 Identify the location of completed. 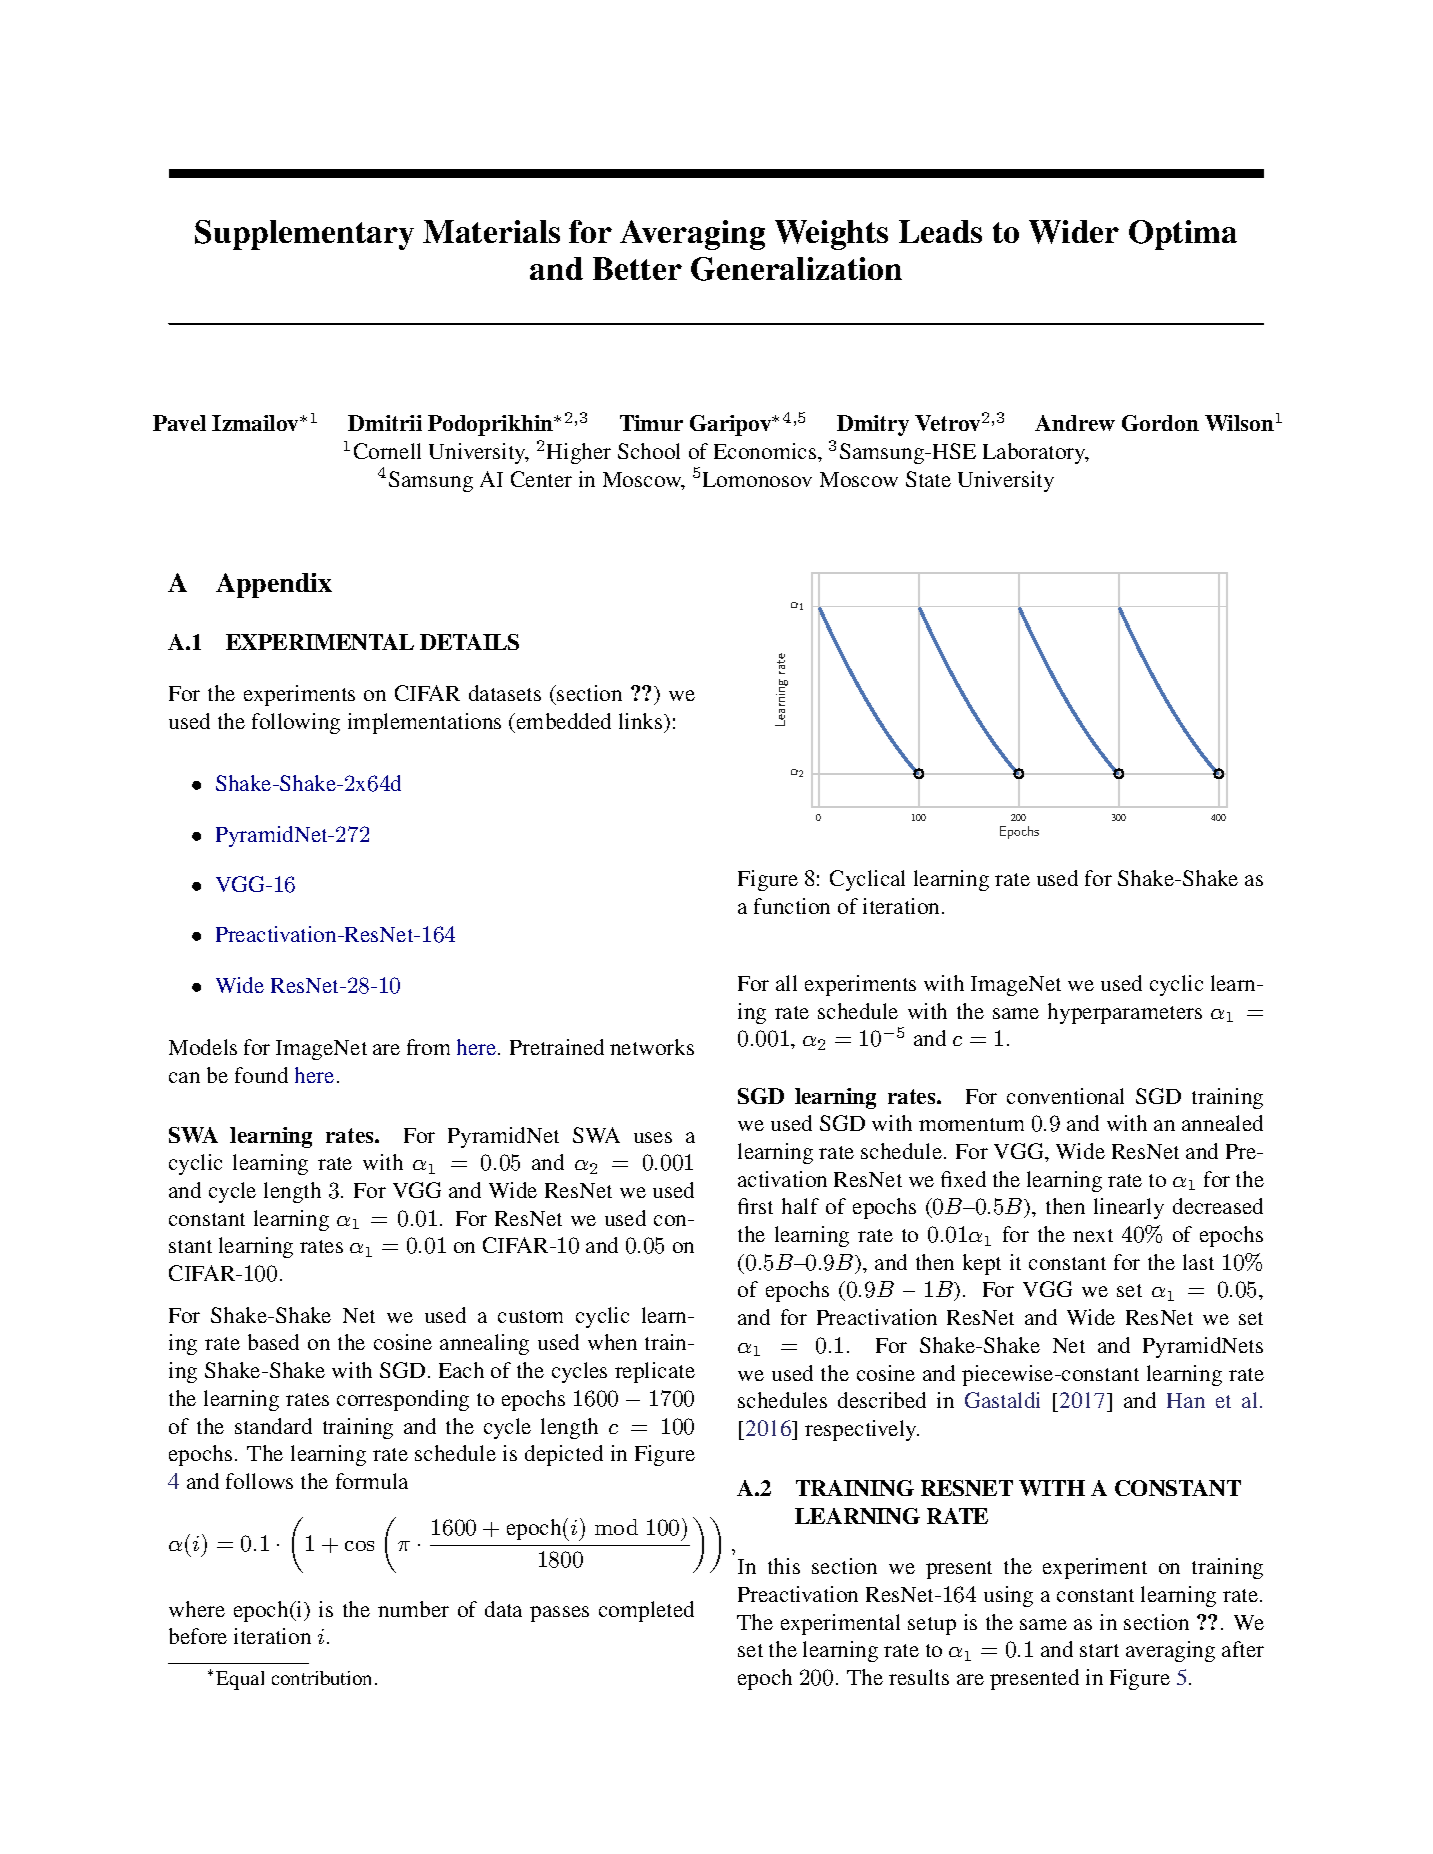
(646, 1611).
